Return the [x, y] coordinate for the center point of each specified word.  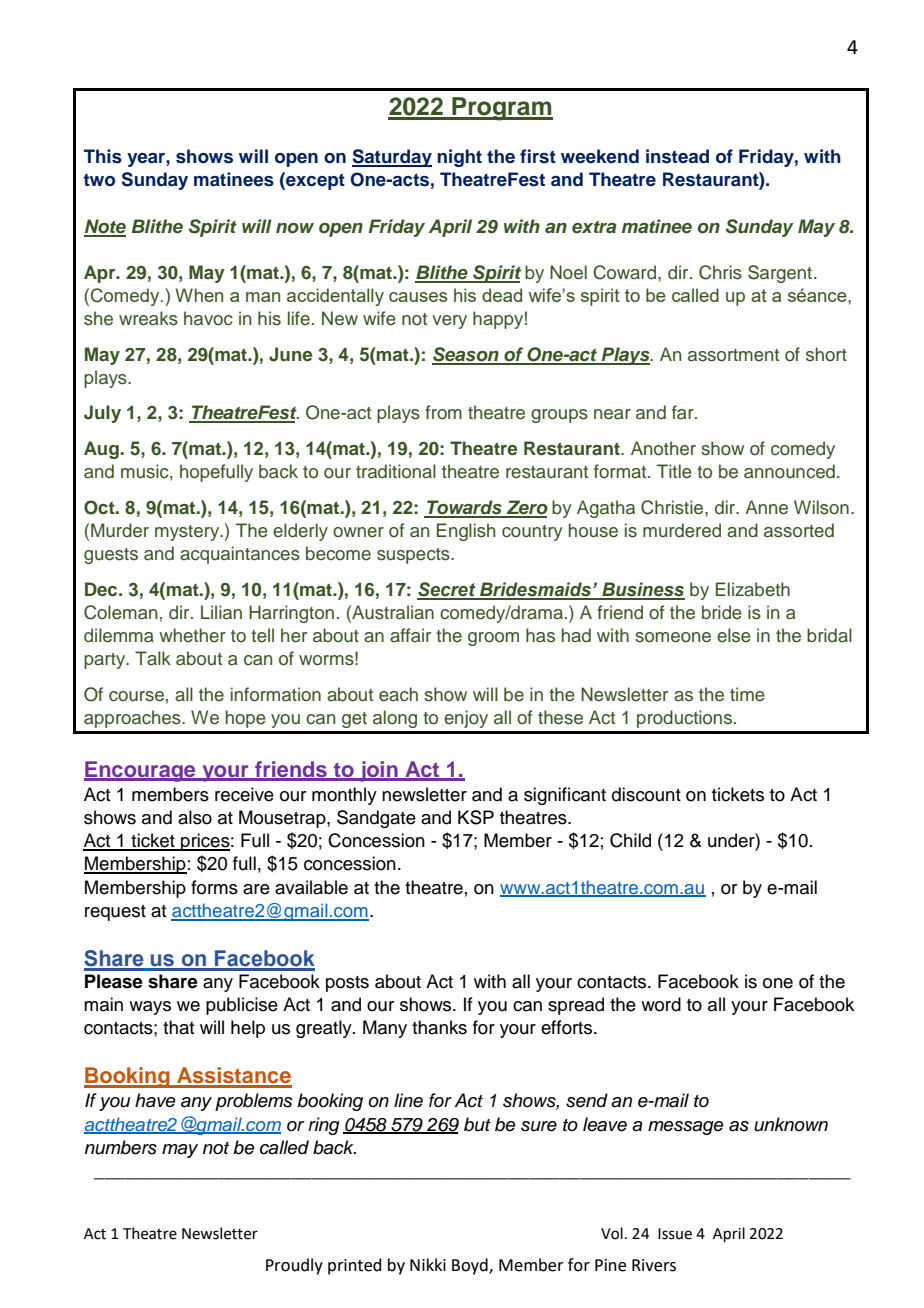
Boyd [471, 1266]
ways [150, 1008]
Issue [675, 1234]
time [747, 694]
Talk [153, 658]
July [102, 414]
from [443, 412]
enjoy [466, 719]
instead [677, 156]
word [661, 1004]
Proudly [294, 1266]
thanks [439, 1027]
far [684, 412]
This [103, 156]
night [459, 158]
